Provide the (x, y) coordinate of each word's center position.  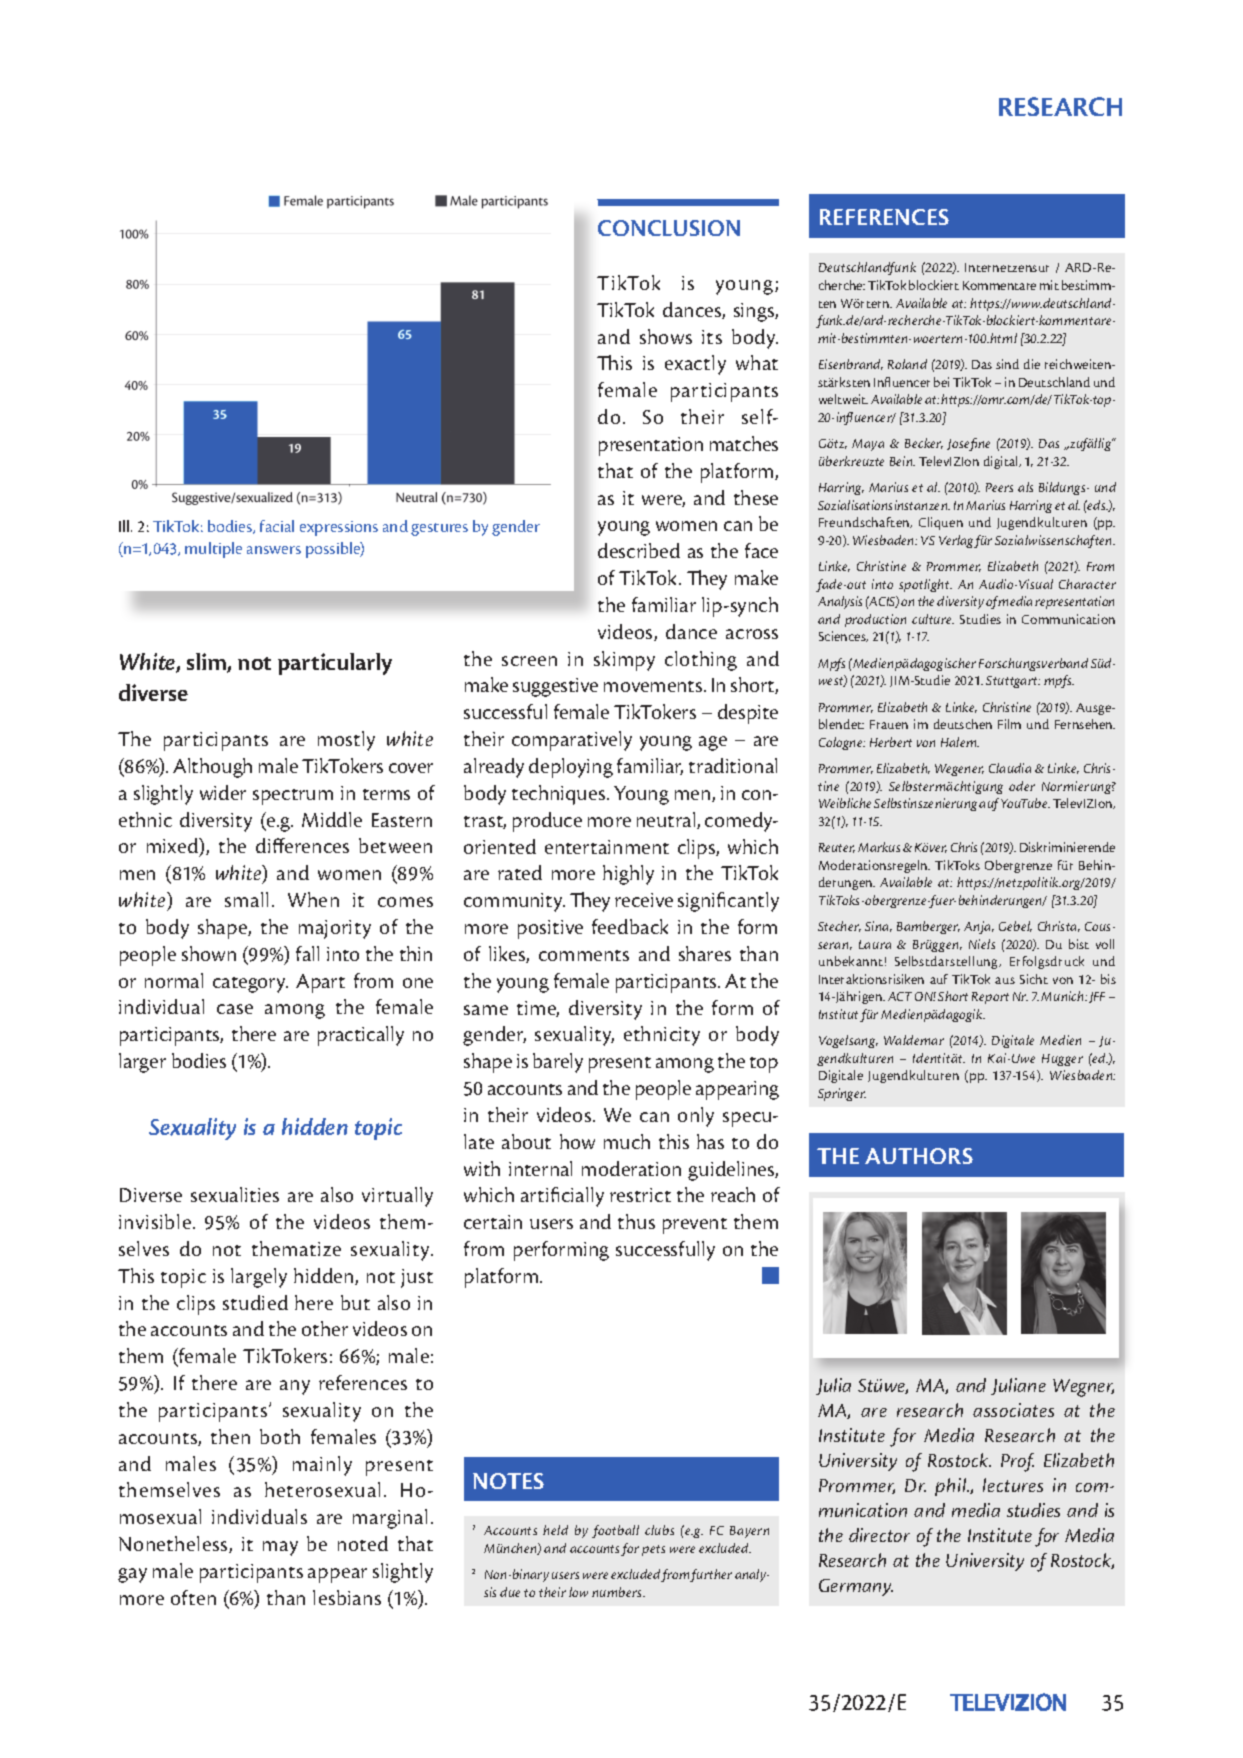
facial (277, 526)
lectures (1013, 1485)
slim (207, 663)
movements (654, 686)
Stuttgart (1013, 682)
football (615, 1531)
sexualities (235, 1194)
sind (1007, 364)
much (627, 1141)
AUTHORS (919, 1156)
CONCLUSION (669, 228)
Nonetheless (174, 1544)
